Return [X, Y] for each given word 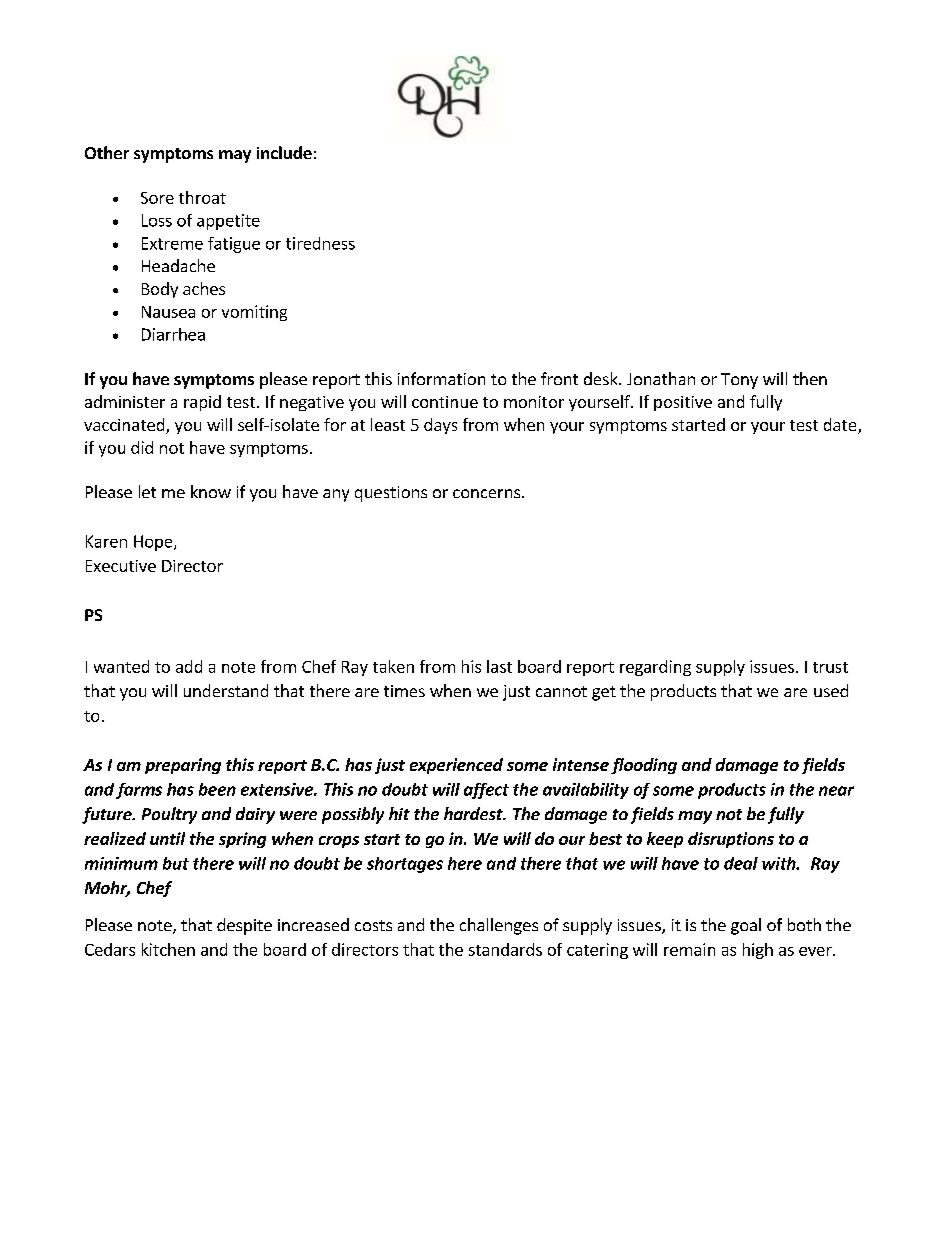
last [499, 666]
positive [683, 403]
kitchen [168, 949]
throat [202, 197]
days [440, 426]
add [189, 666]
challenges [499, 926]
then [810, 378]
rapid [202, 403]
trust [830, 667]
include [284, 152]
